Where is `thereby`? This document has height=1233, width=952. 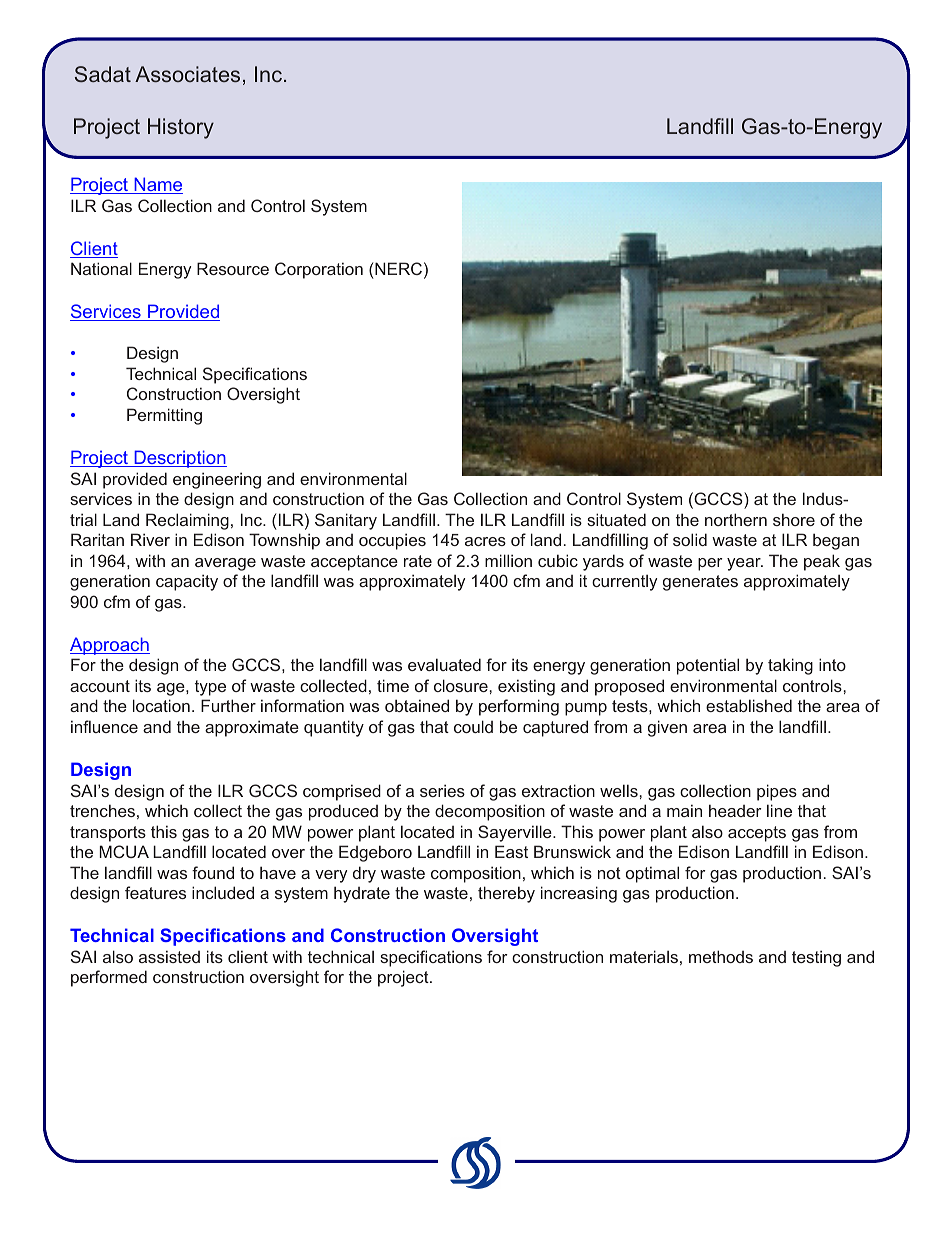
thereby is located at coordinates (506, 894).
